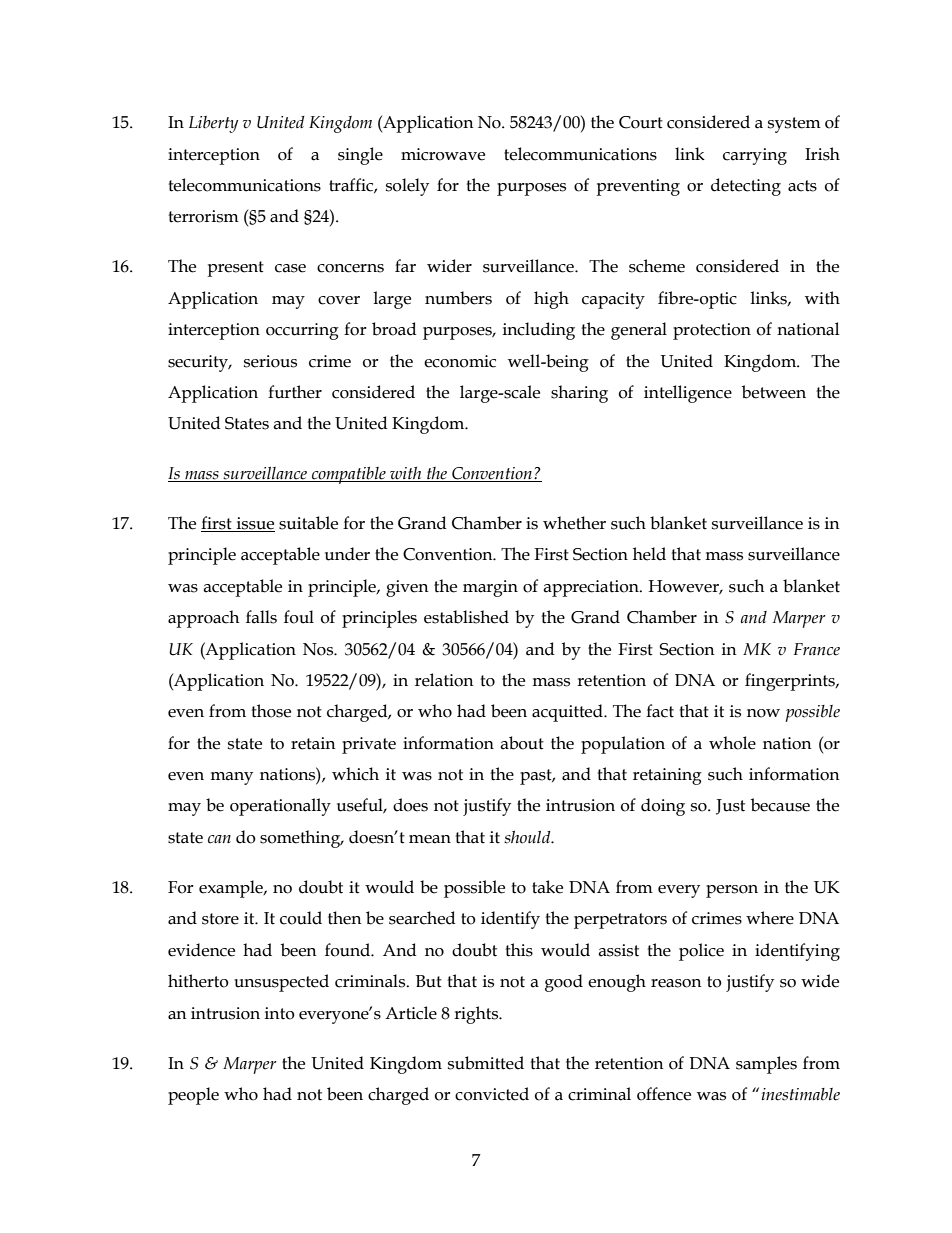 Image resolution: width=952 pixels, height=1233 pixels. Describe the element at coordinates (486, 1063) in the image. I see `submitted` at that location.
